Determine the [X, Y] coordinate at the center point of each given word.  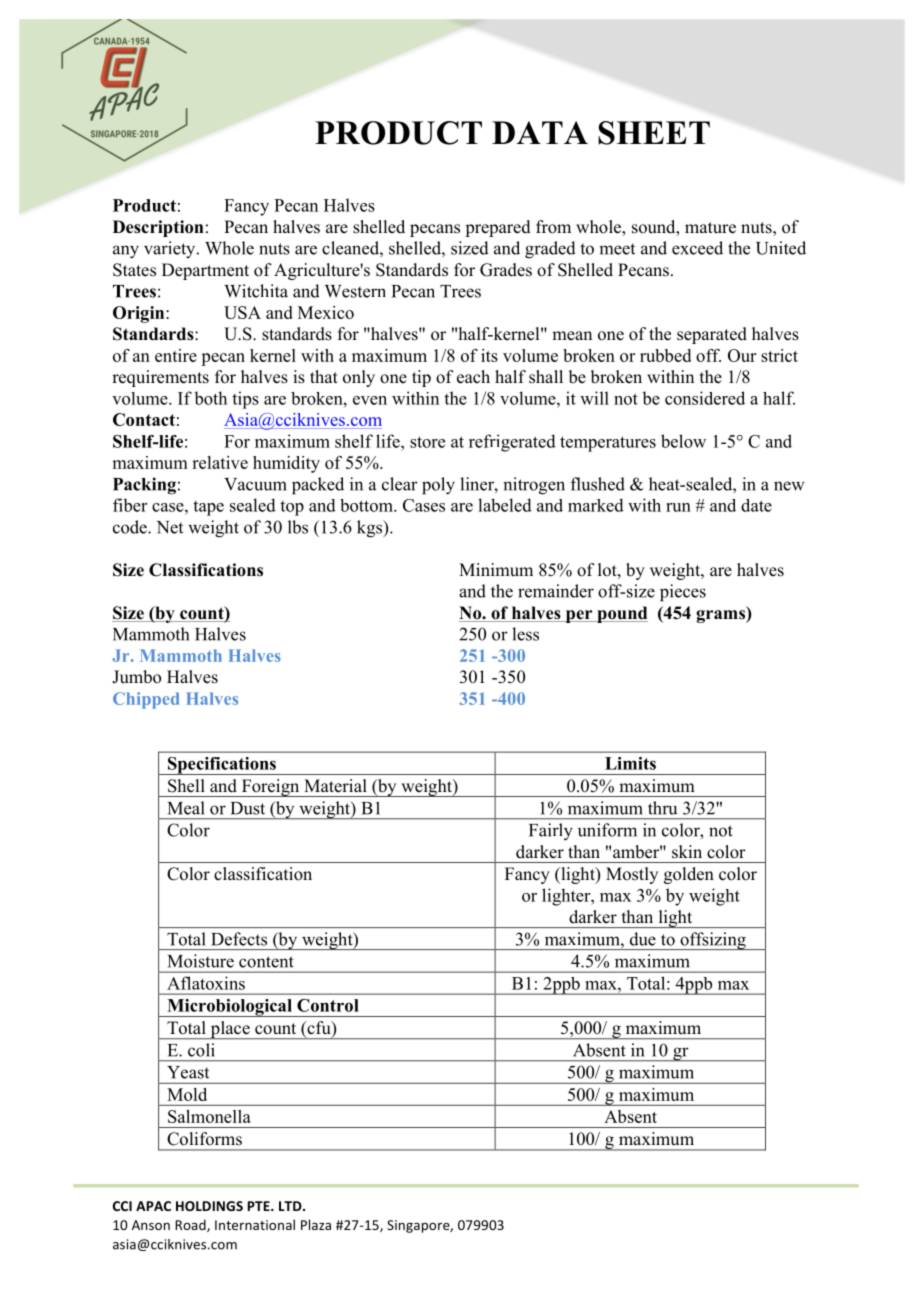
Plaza [316, 1224]
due [643, 939]
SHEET [654, 133]
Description [158, 228]
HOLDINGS [209, 1206]
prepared [498, 228]
